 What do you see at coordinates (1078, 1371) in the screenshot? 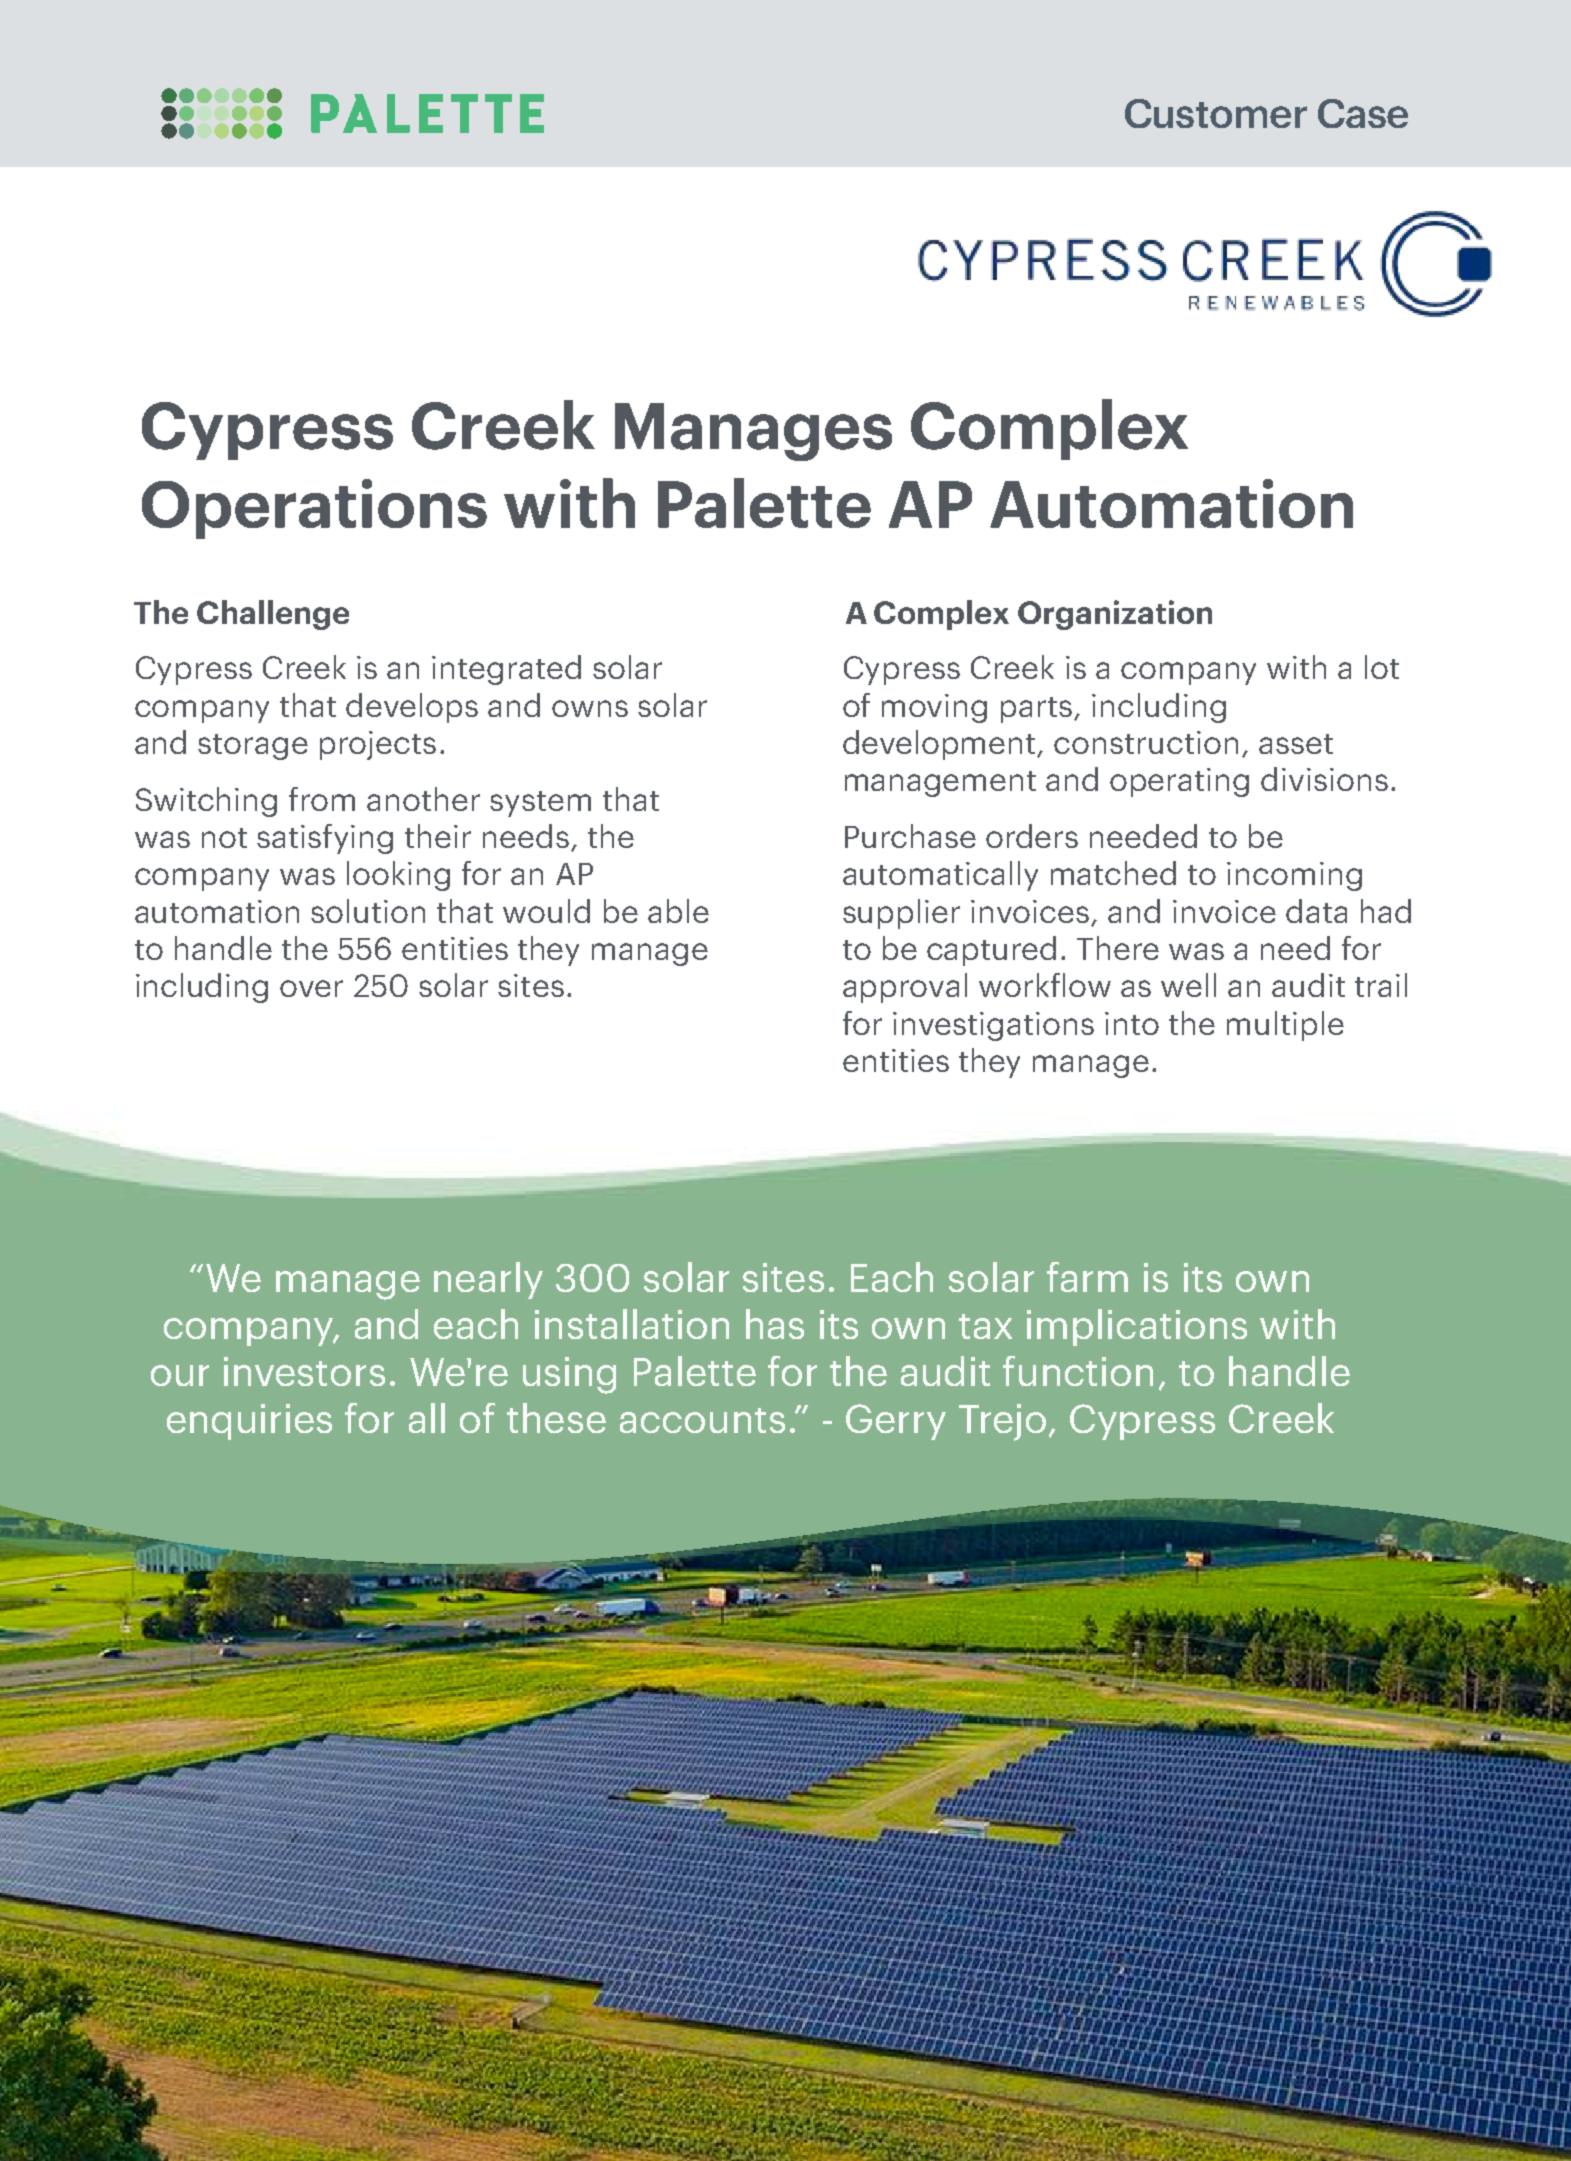
I see `function` at bounding box center [1078, 1371].
